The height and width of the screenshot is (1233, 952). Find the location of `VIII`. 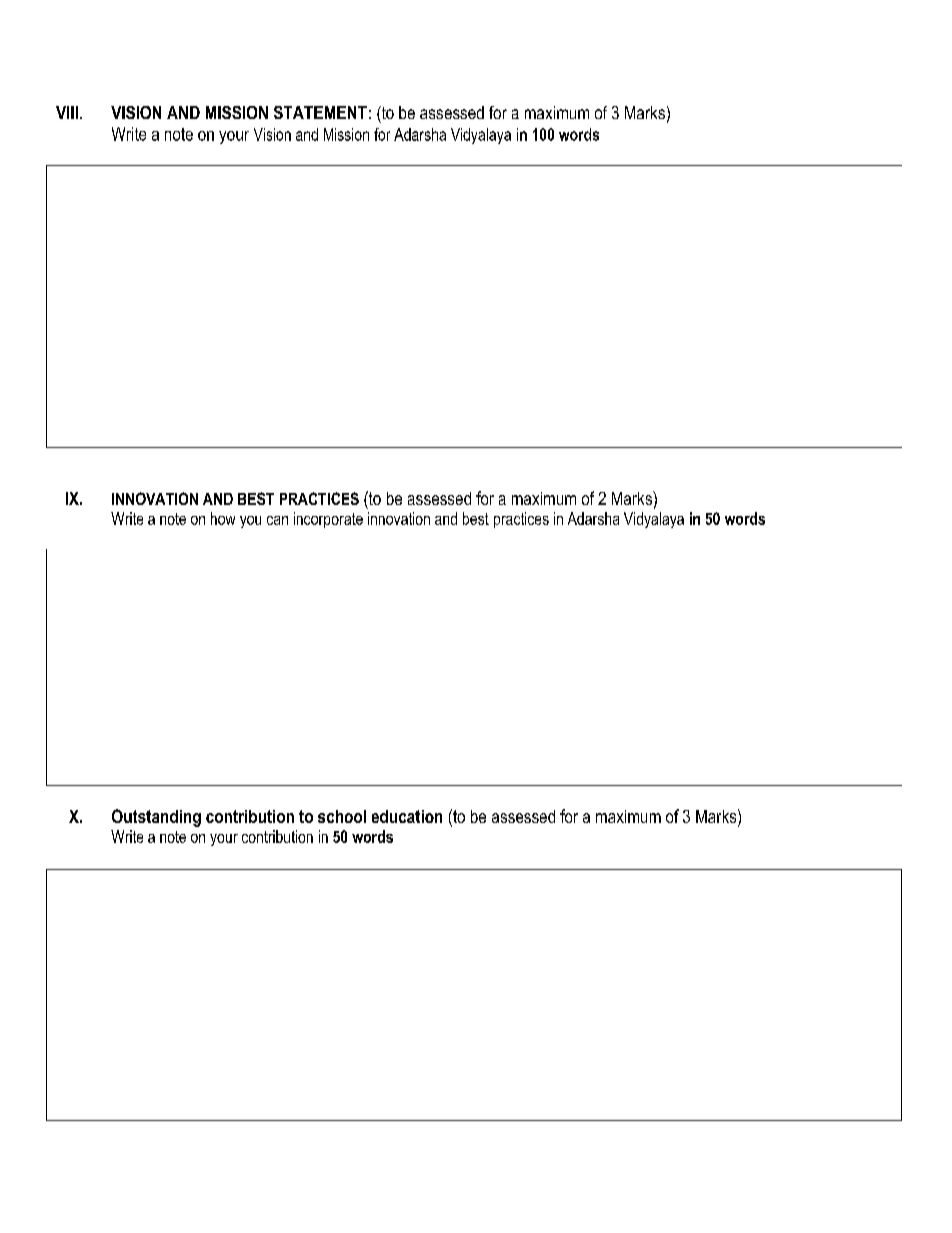

VIII is located at coordinates (67, 112).
